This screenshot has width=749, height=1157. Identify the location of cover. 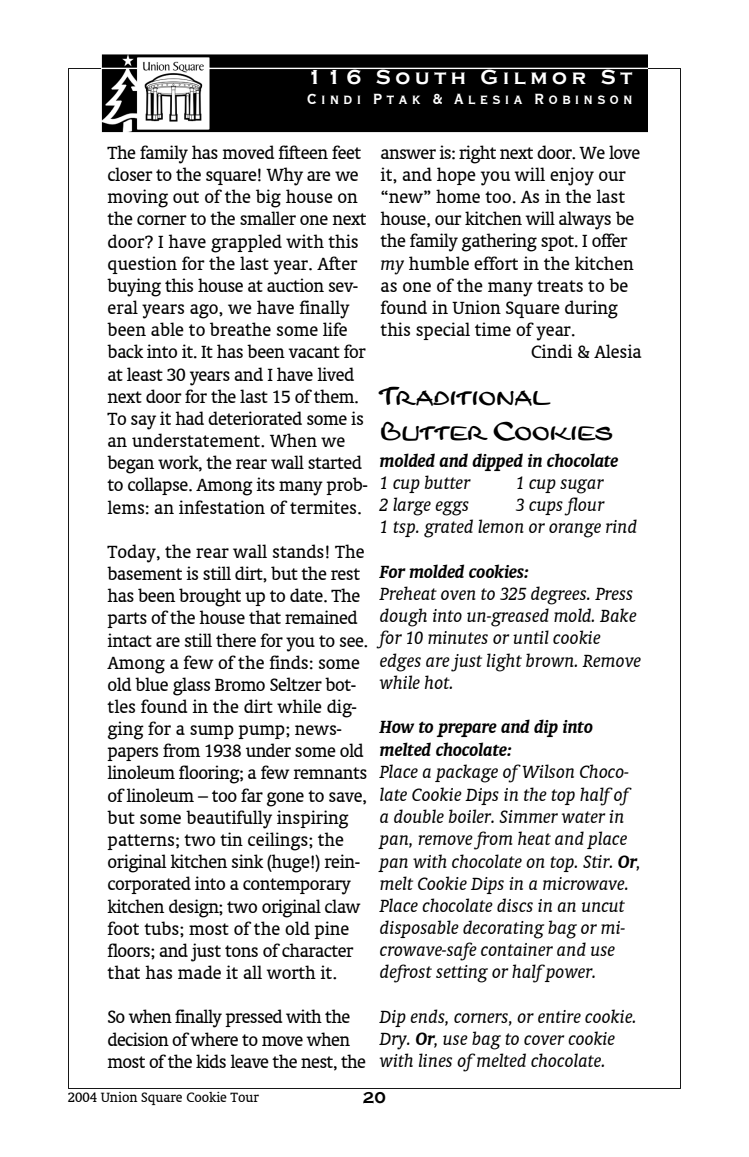
(544, 1040).
